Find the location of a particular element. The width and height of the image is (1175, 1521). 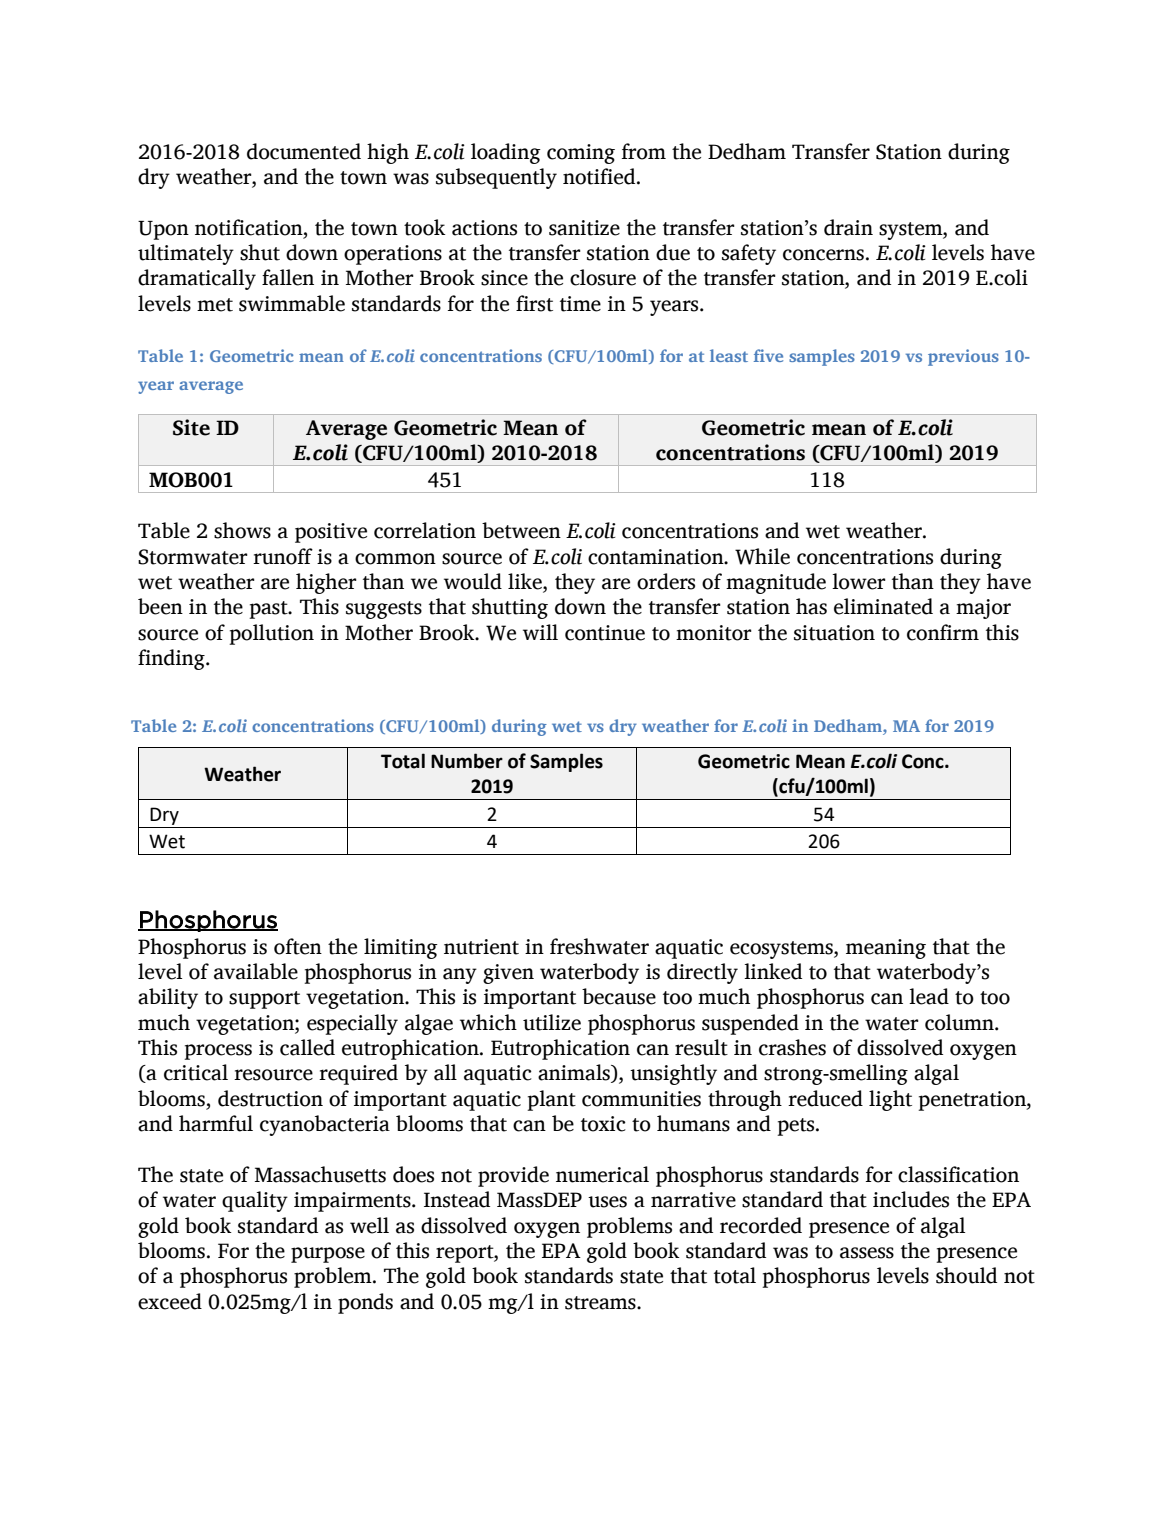

finding is located at coordinates (172, 659).
